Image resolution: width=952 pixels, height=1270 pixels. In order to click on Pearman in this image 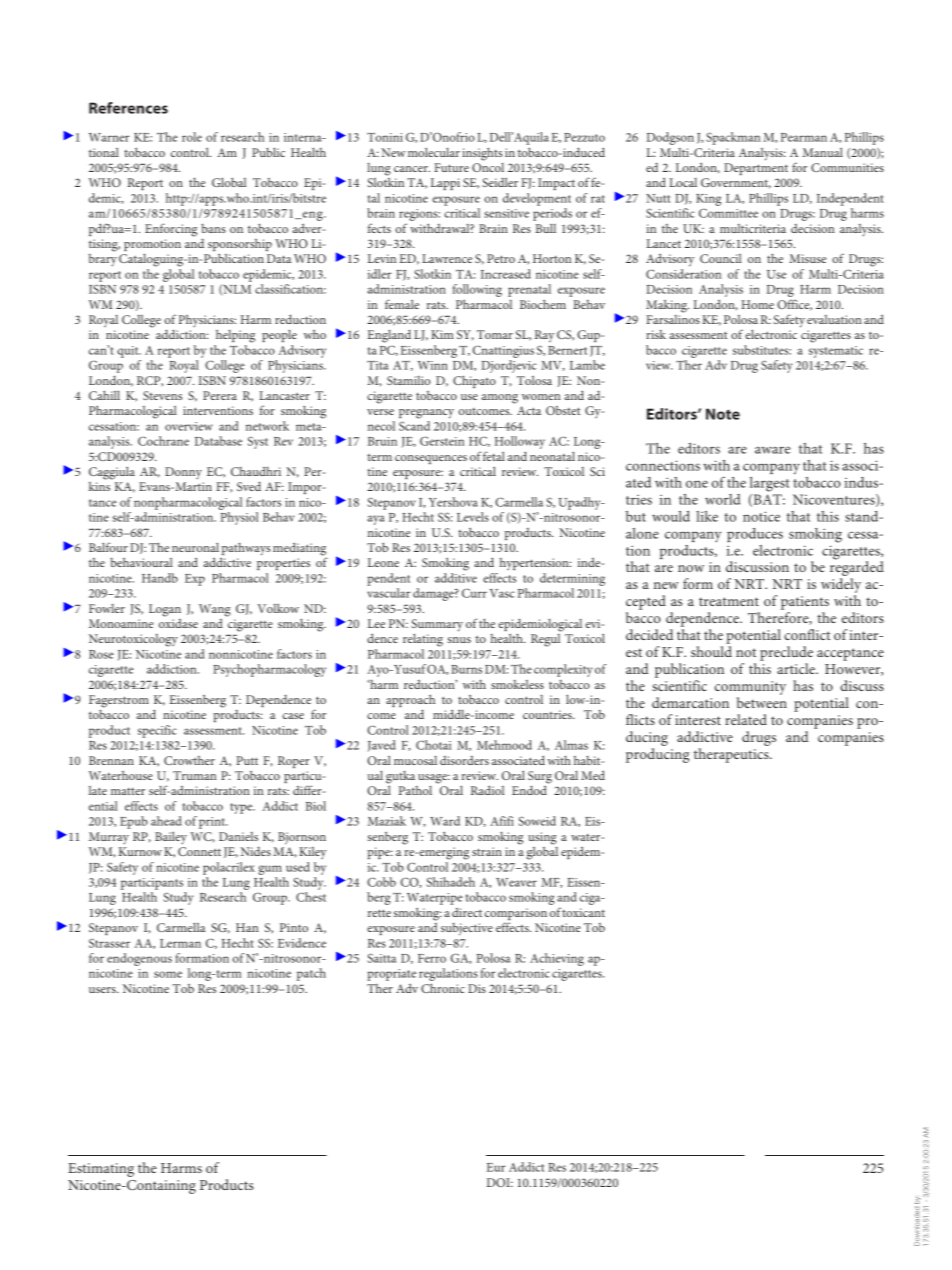, I will do `click(804, 137)`.
